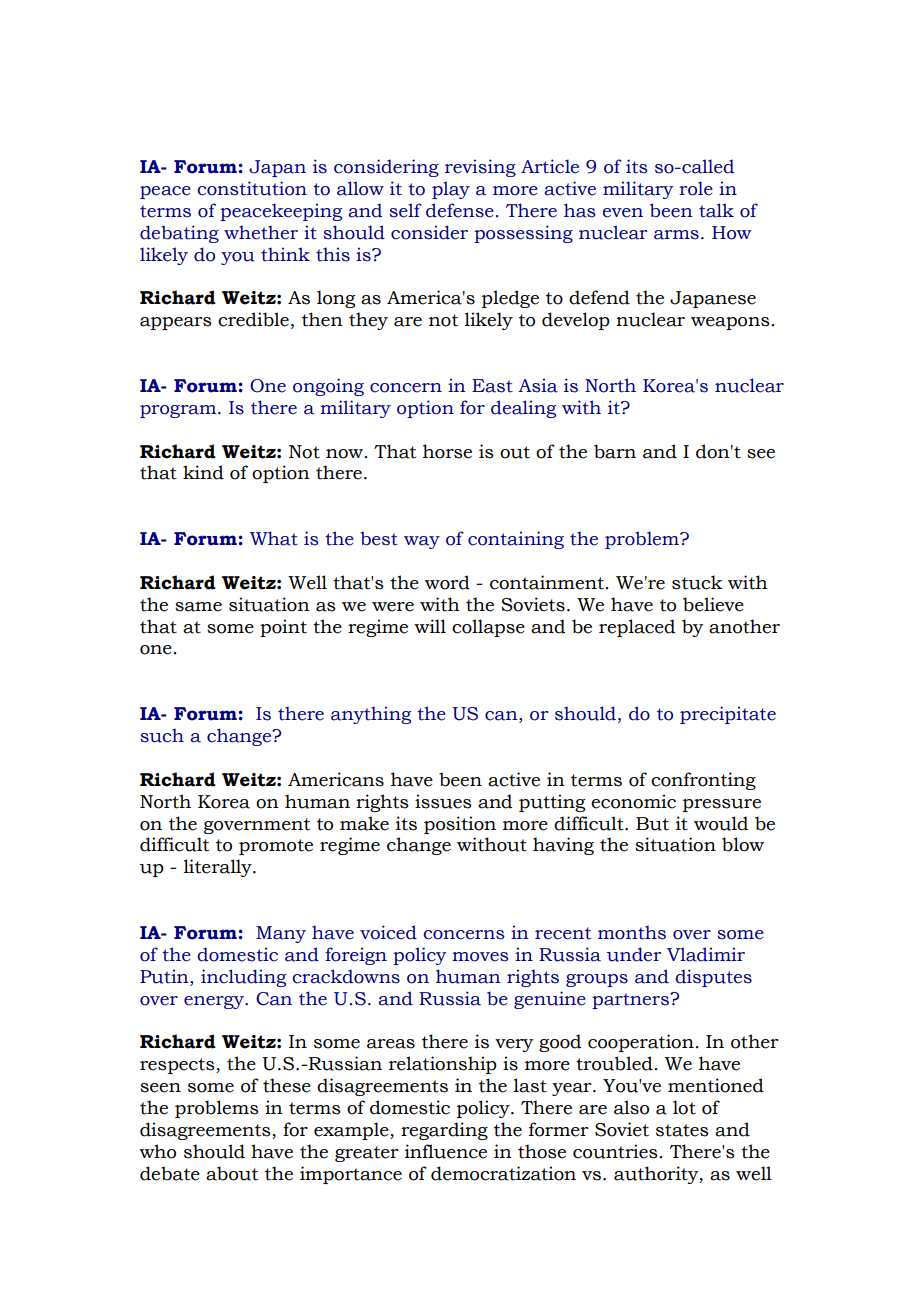 The width and height of the screenshot is (924, 1308). I want to click on role, so click(696, 188).
